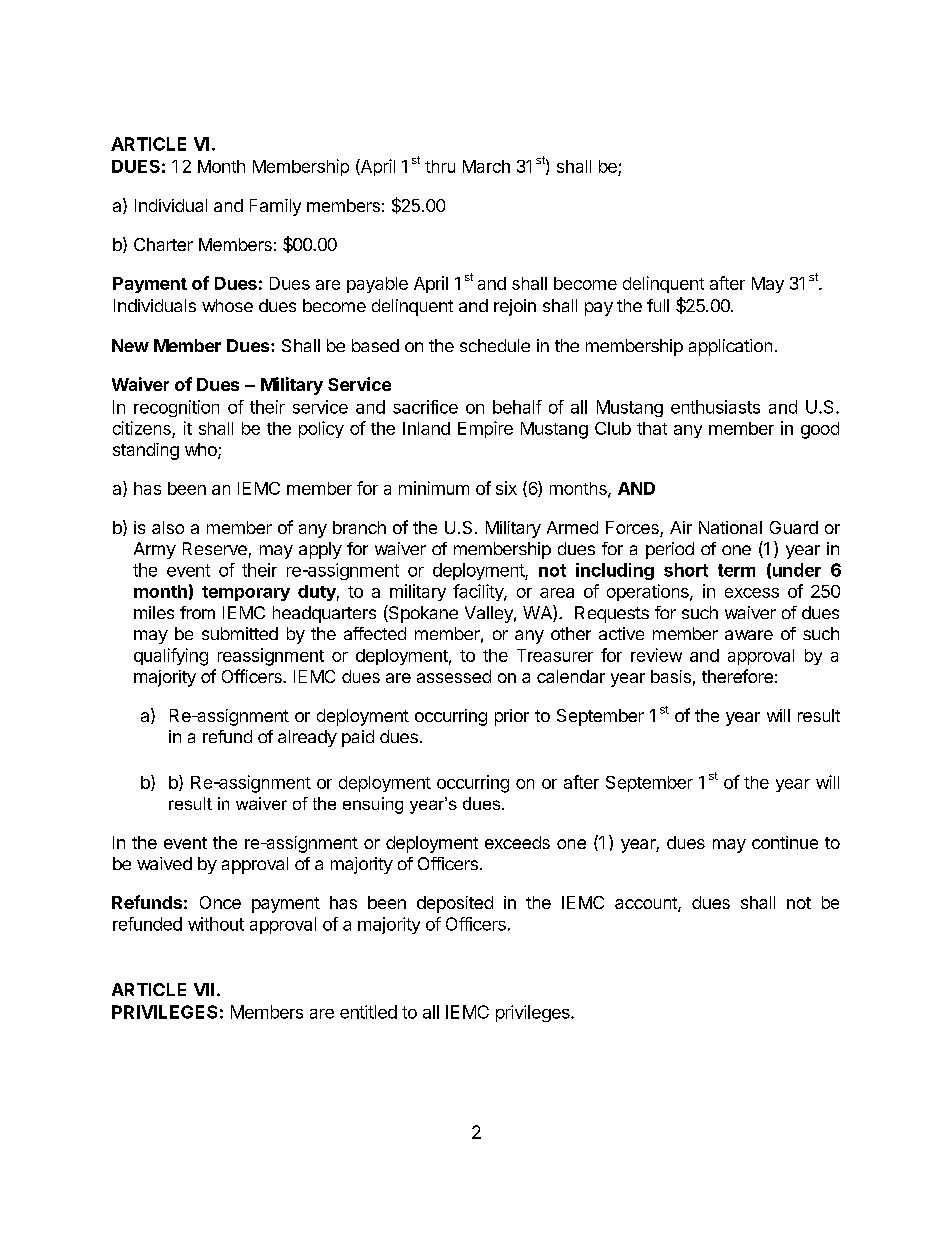  What do you see at coordinates (275, 207) in the page?
I see `Family` at bounding box center [275, 207].
